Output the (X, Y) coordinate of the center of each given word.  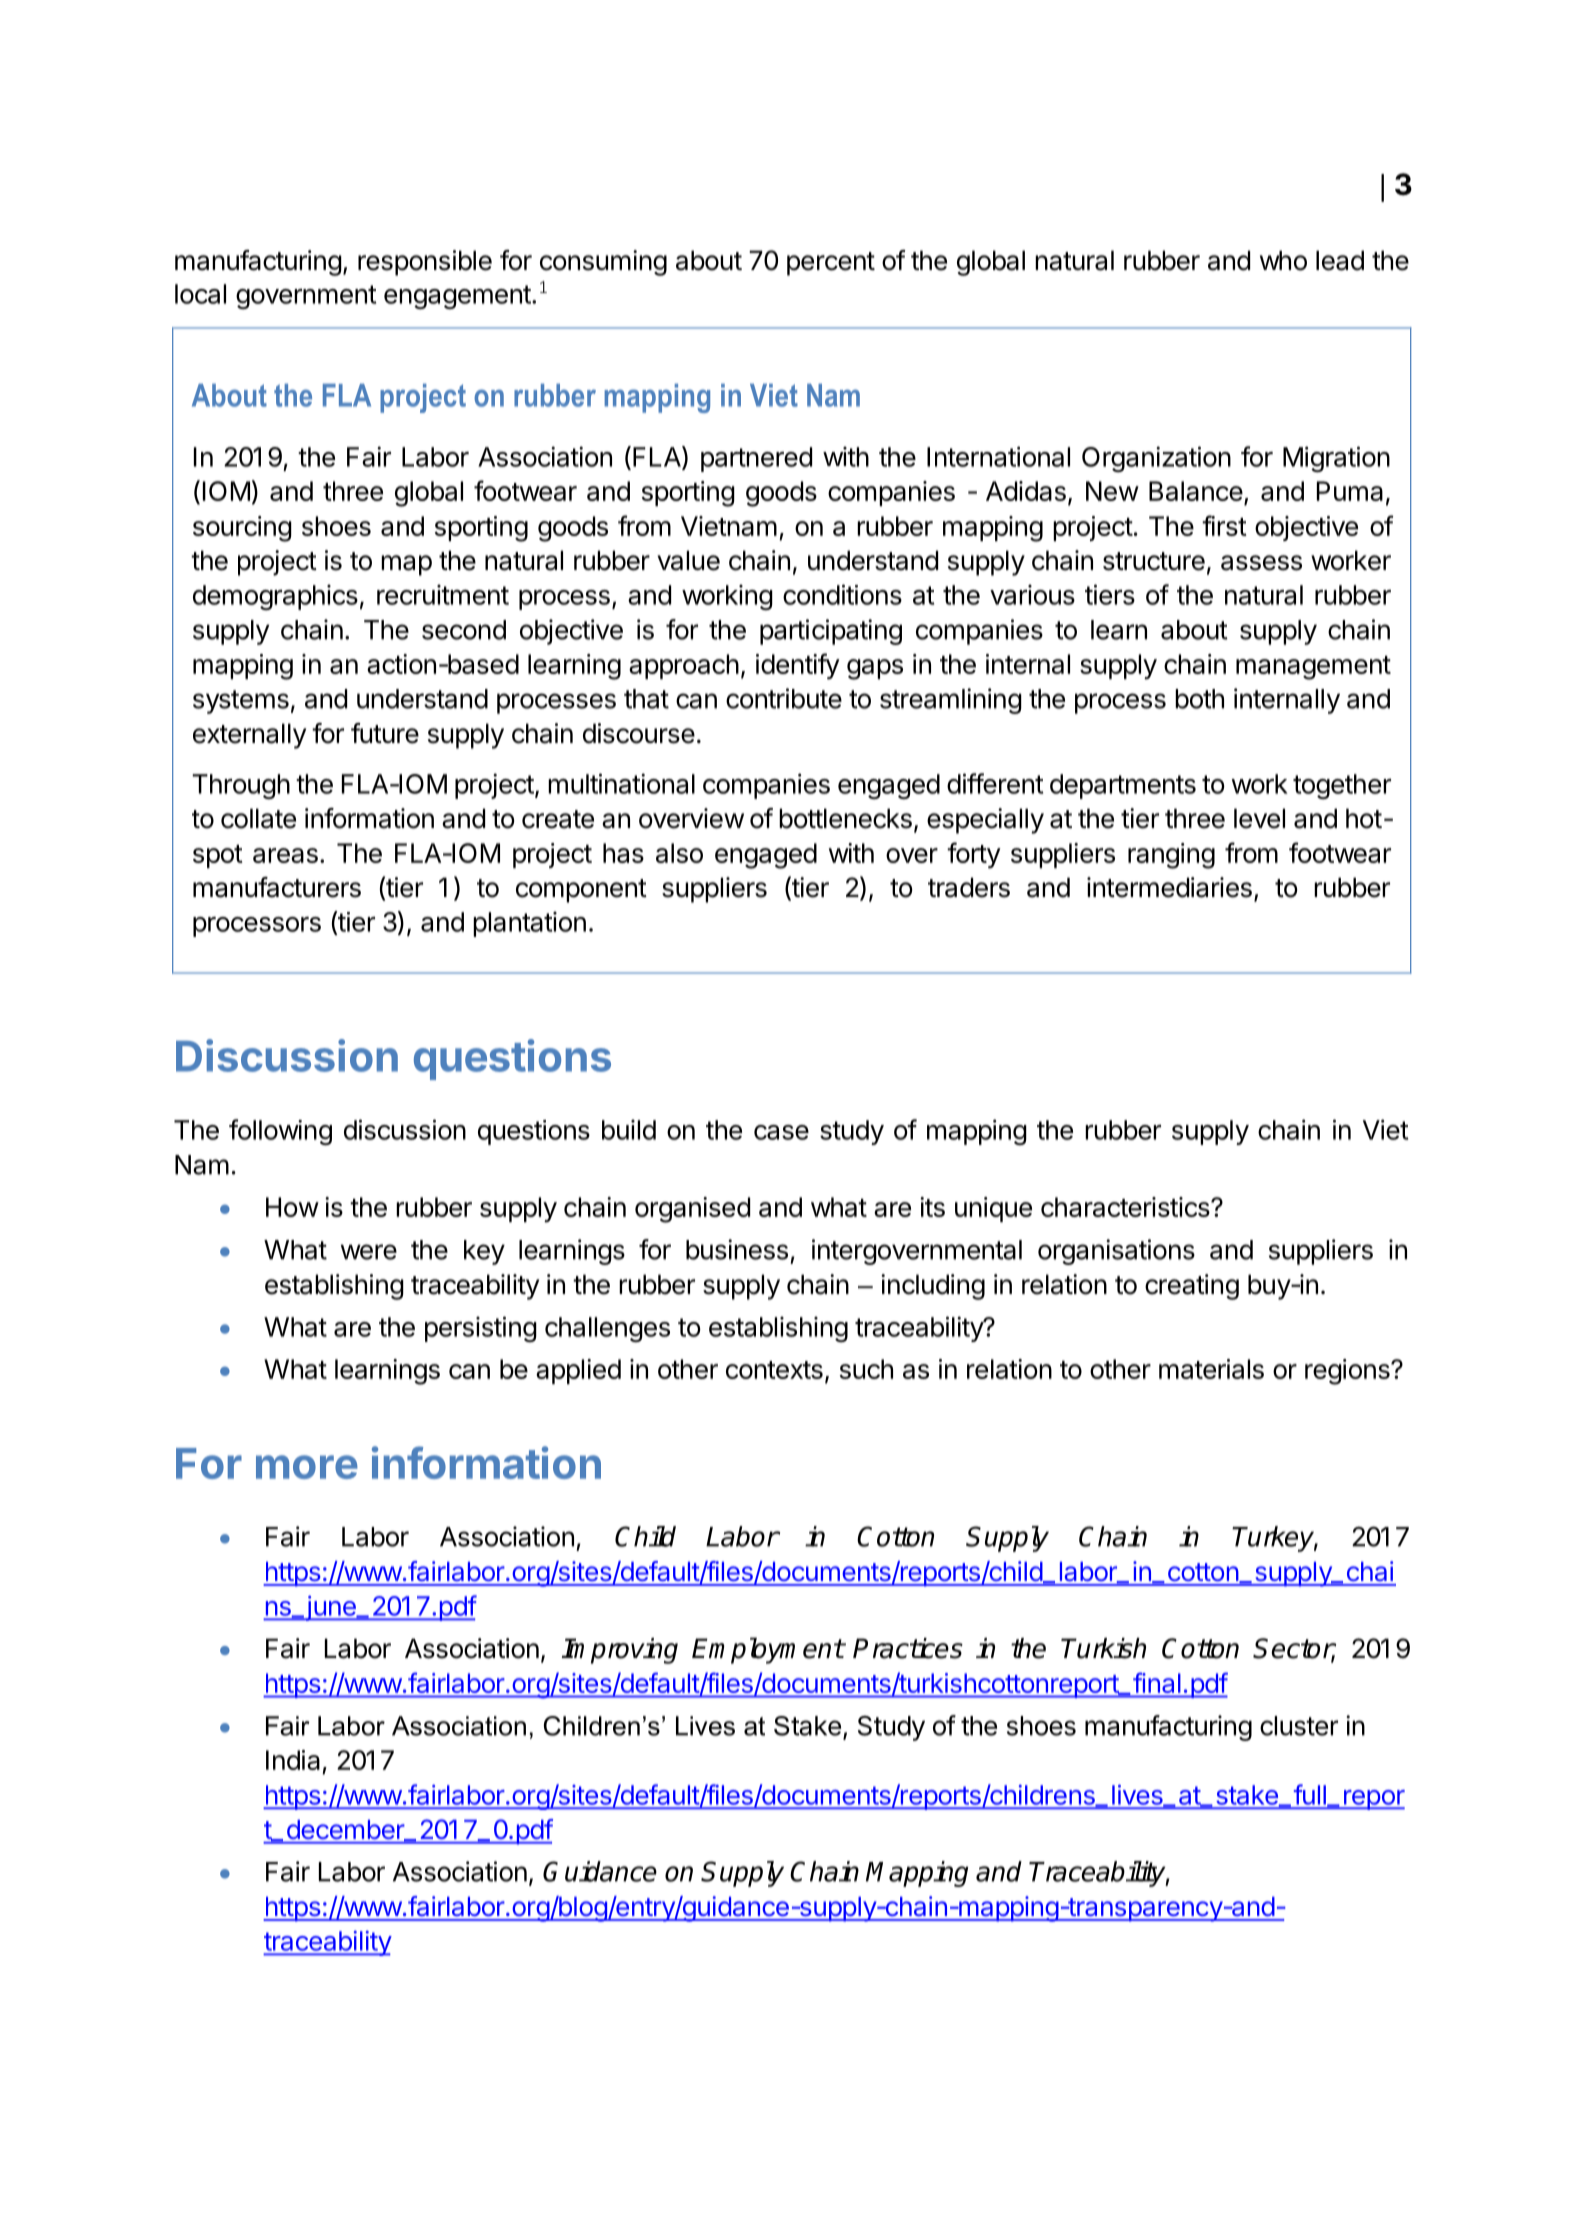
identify (798, 666)
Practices (908, 1648)
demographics (275, 597)
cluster (1299, 1726)
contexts (774, 1370)
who (1283, 260)
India (293, 1760)
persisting (481, 1329)
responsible (425, 263)
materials (1211, 1369)
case (781, 1132)
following (280, 1132)
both (1199, 699)
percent (831, 264)
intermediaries (1169, 887)
